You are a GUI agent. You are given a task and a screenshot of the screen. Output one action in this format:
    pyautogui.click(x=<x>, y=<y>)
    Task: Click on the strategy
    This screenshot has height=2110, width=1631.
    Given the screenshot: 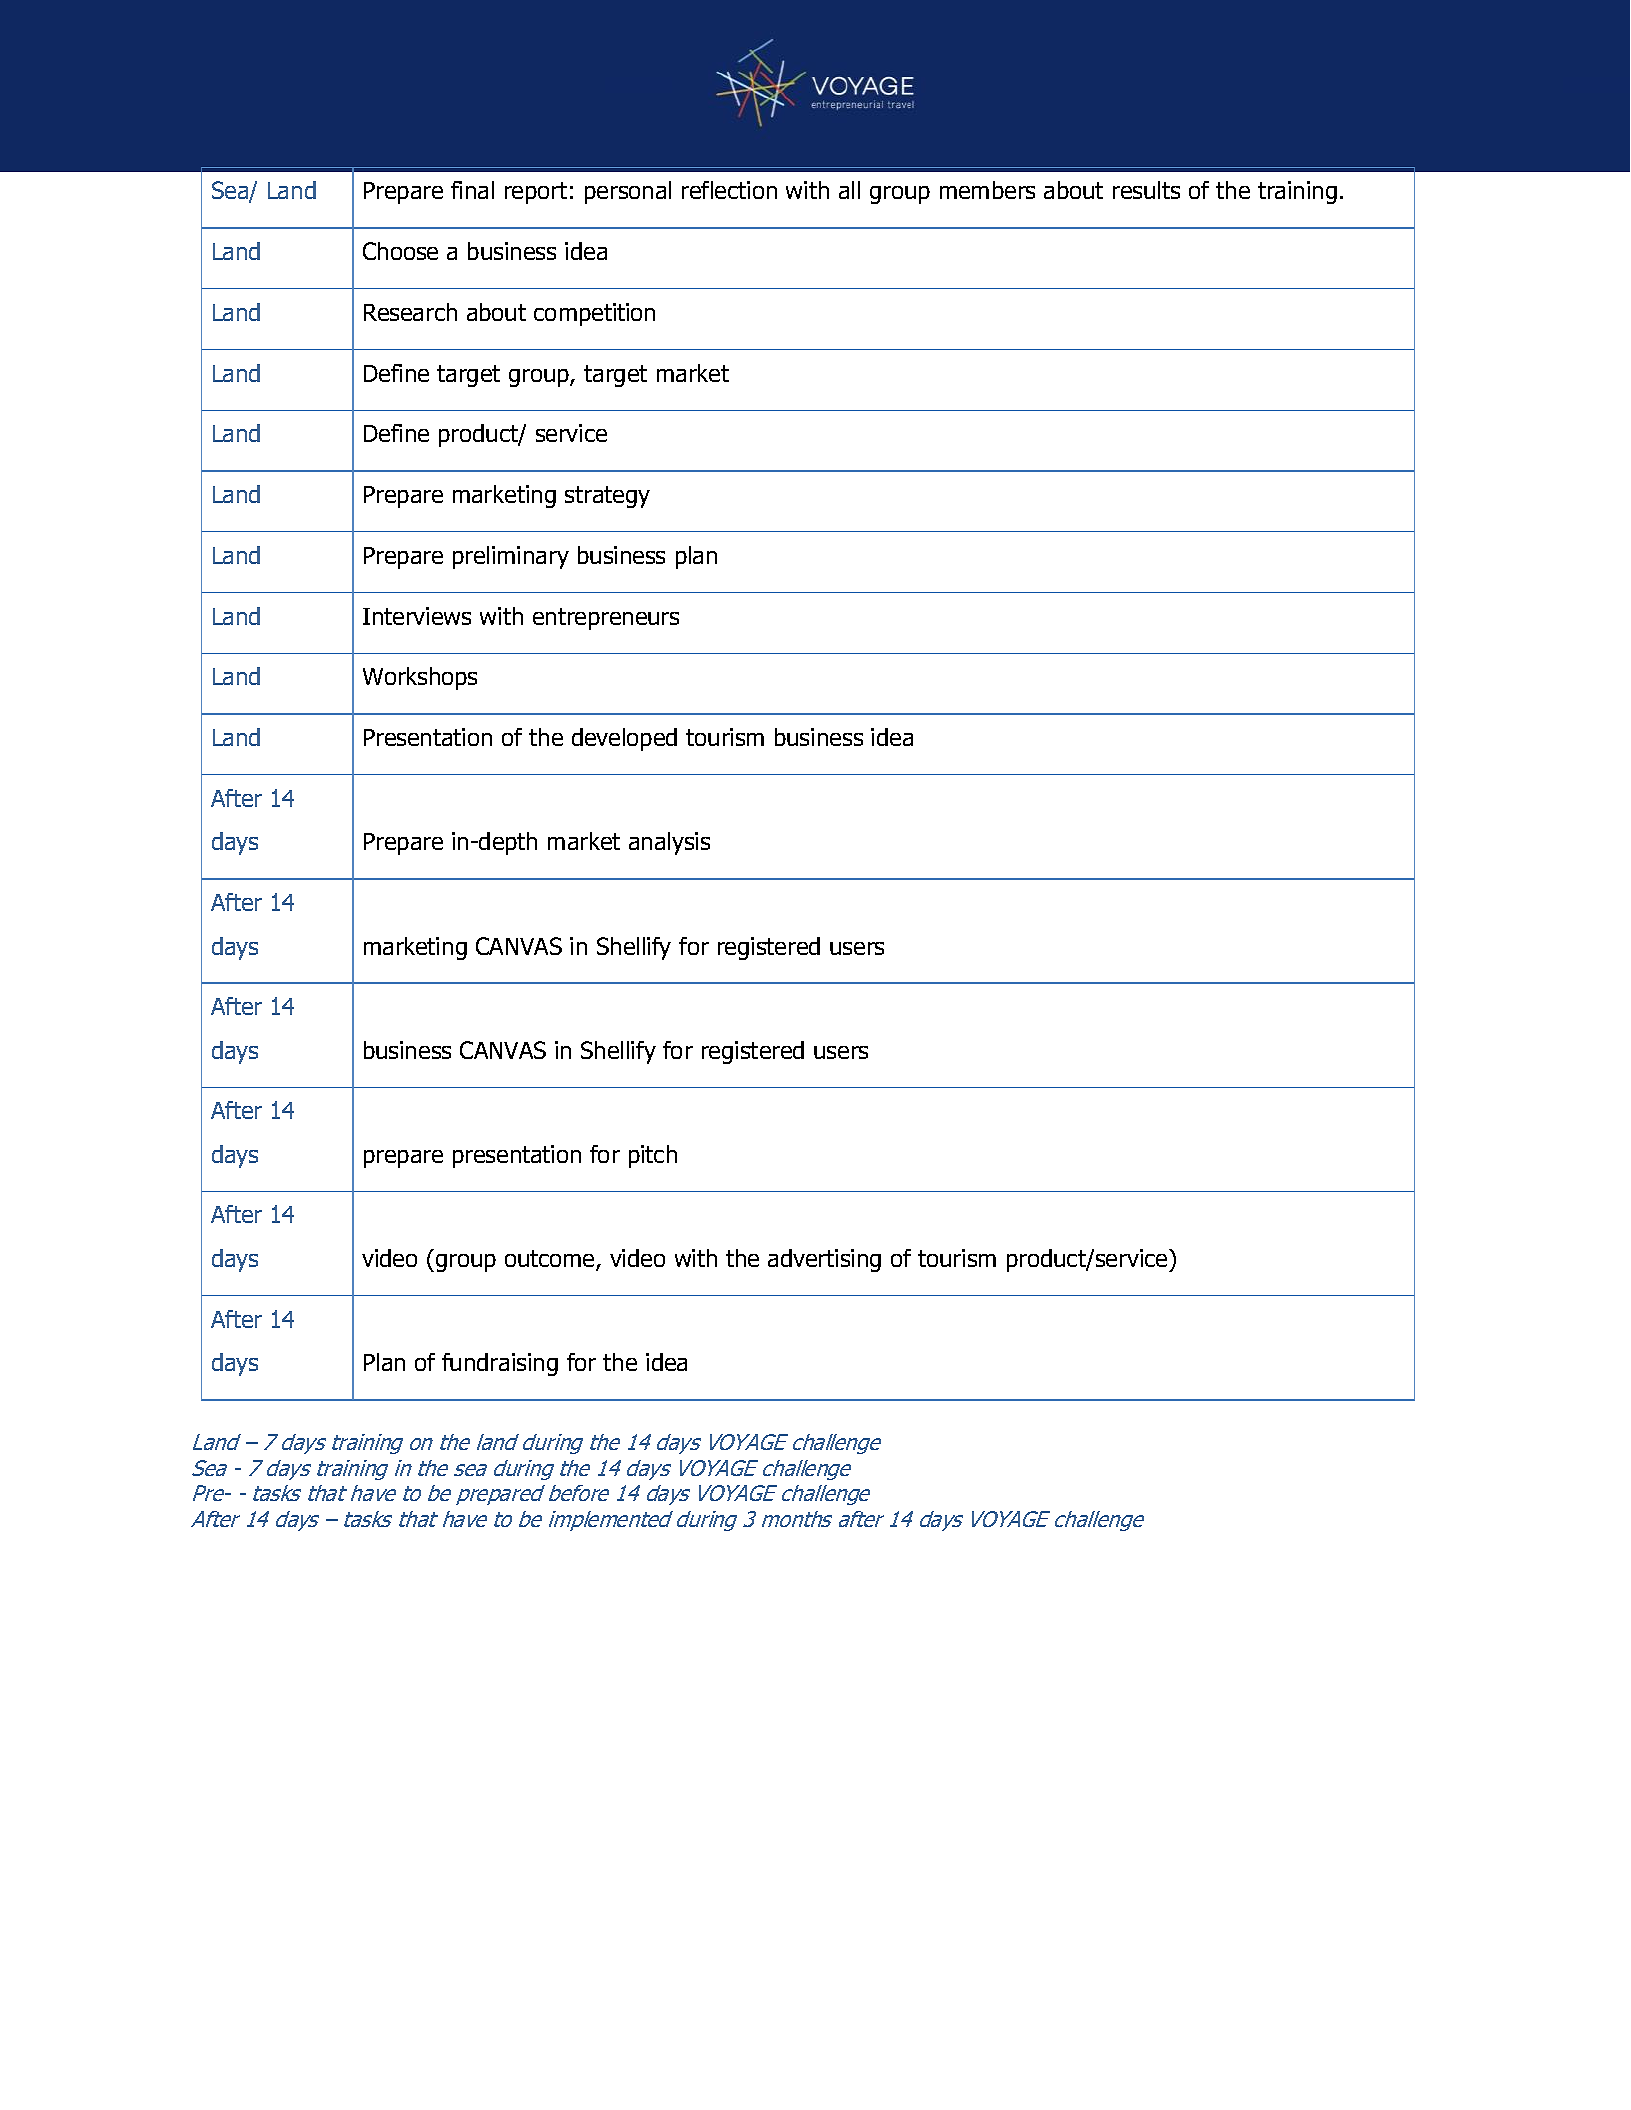 What is the action you would take?
    pyautogui.click(x=607, y=497)
